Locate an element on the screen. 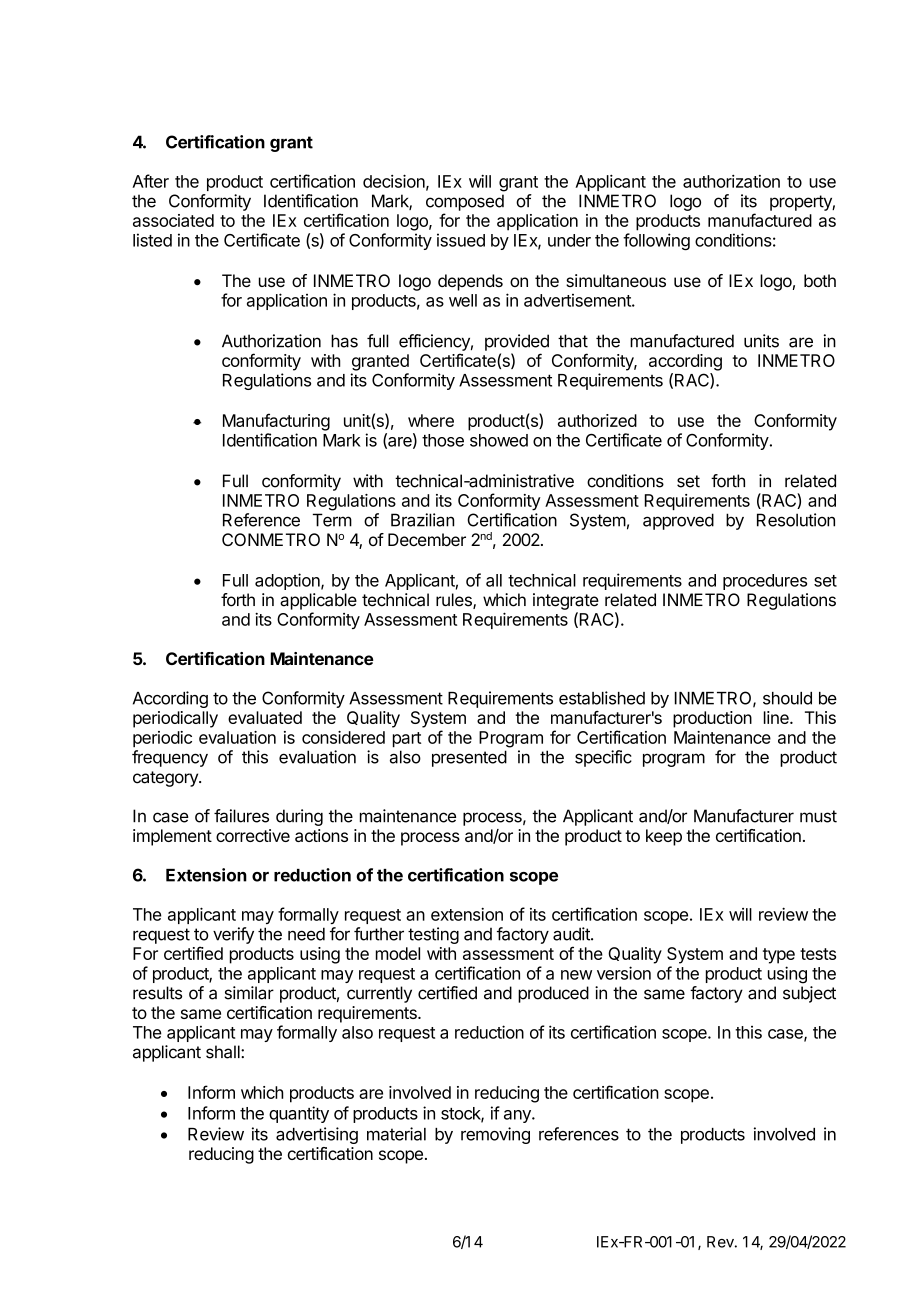  evaluated is located at coordinates (265, 717).
